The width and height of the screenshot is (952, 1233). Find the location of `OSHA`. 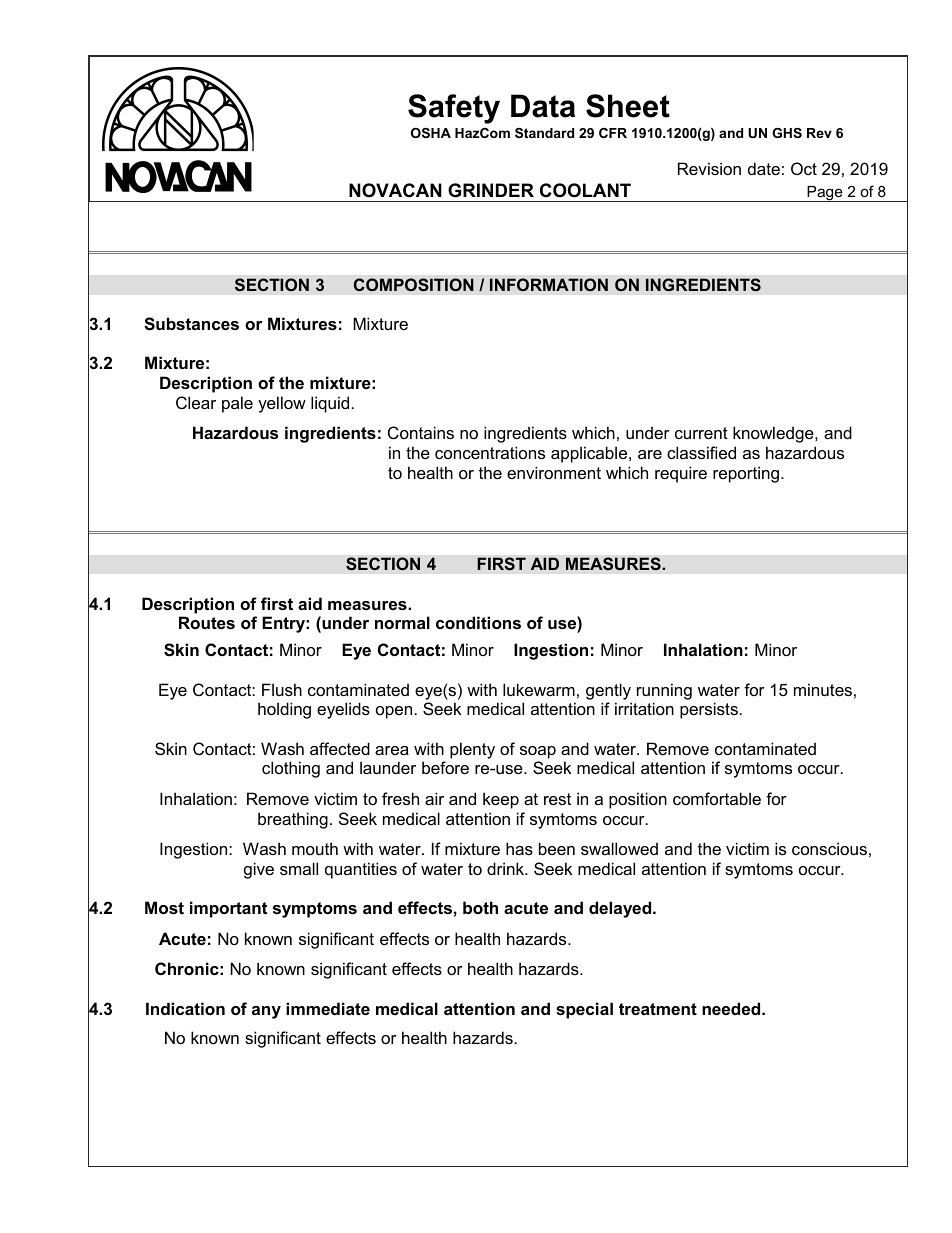

OSHA is located at coordinates (431, 133).
